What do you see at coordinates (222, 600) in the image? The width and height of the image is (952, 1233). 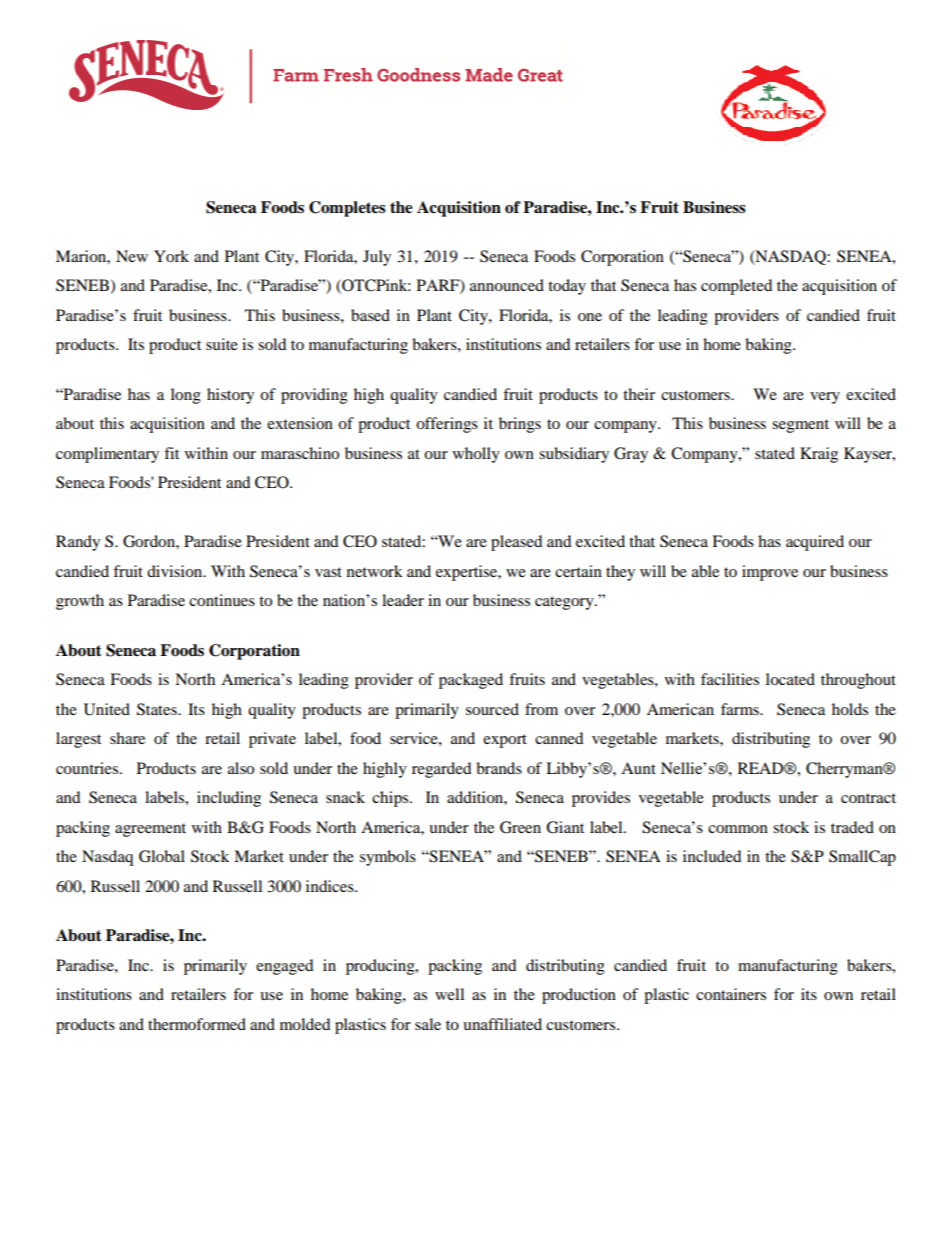 I see `continues` at bounding box center [222, 600].
